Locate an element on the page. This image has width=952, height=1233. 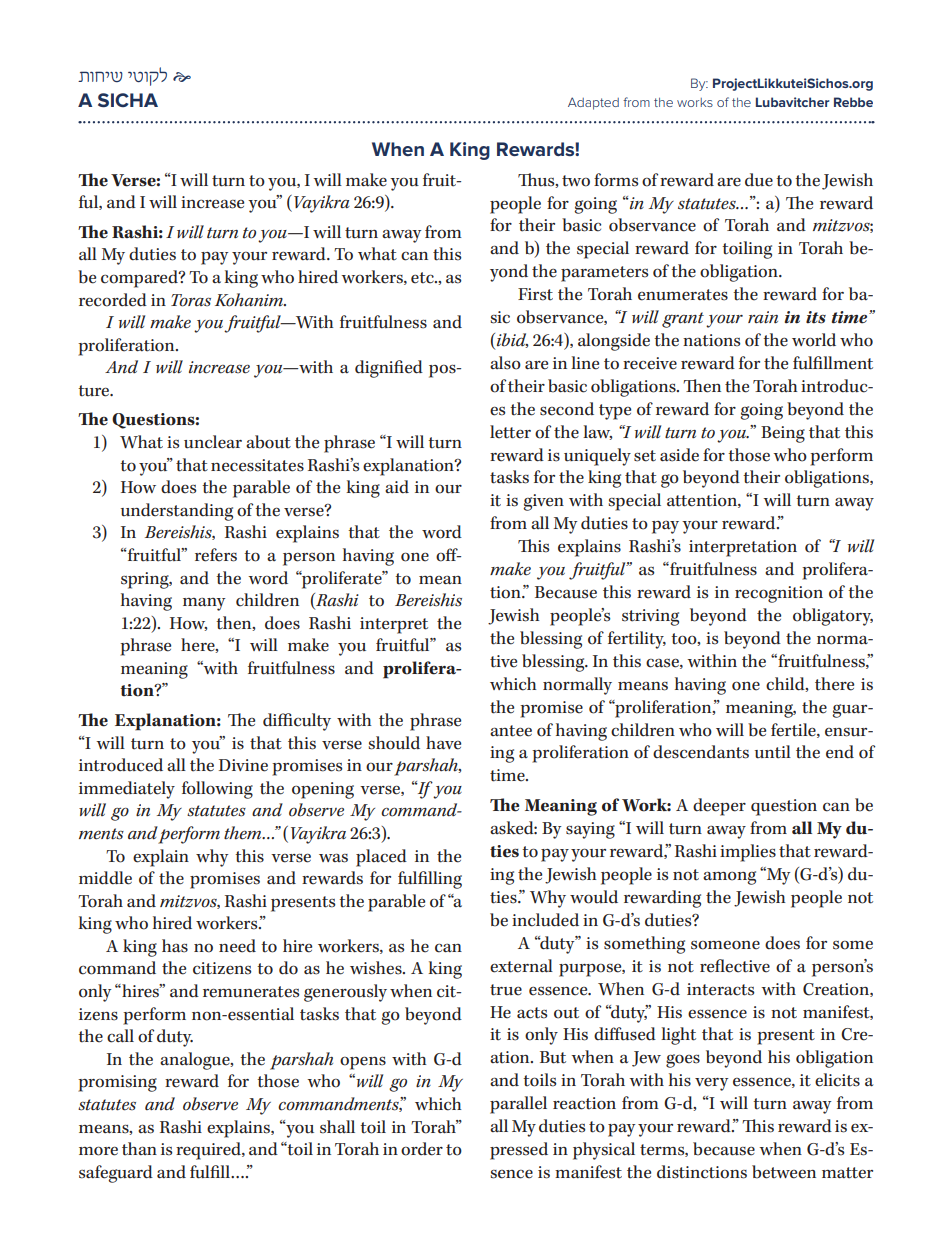
order is located at coordinates (422, 1149).
